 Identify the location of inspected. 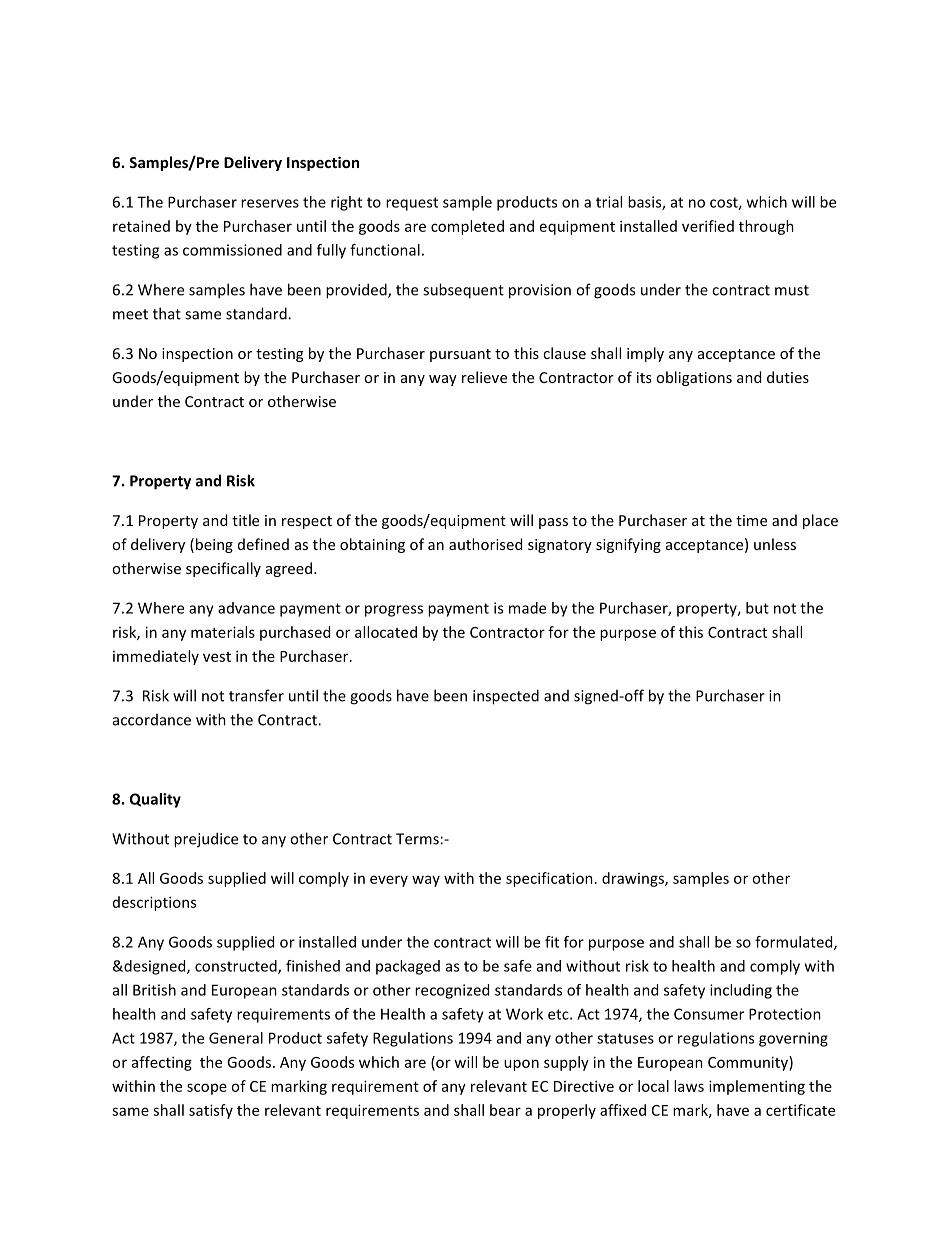
(506, 697).
